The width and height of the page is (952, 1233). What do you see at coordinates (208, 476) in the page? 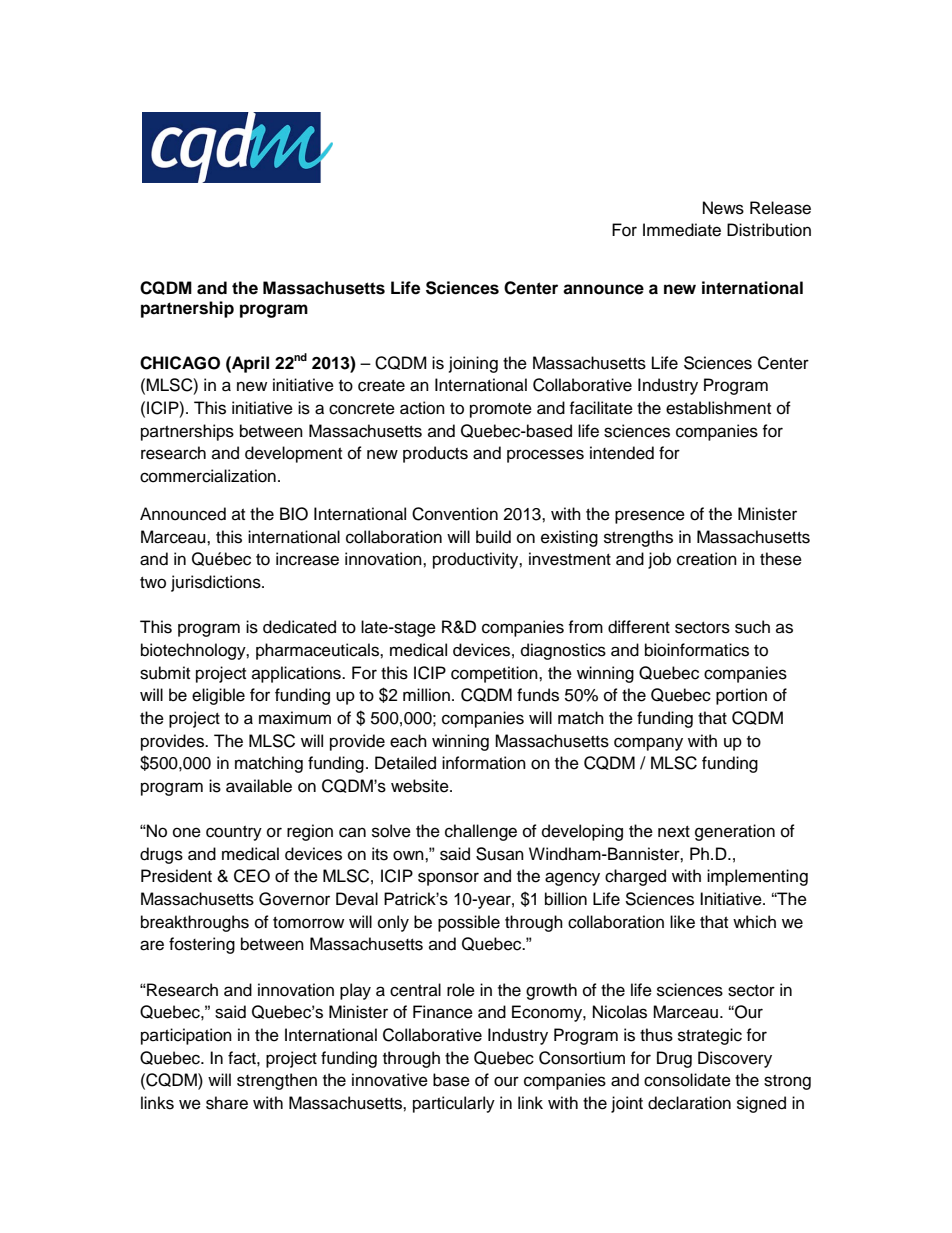
I see `commercialization` at bounding box center [208, 476].
